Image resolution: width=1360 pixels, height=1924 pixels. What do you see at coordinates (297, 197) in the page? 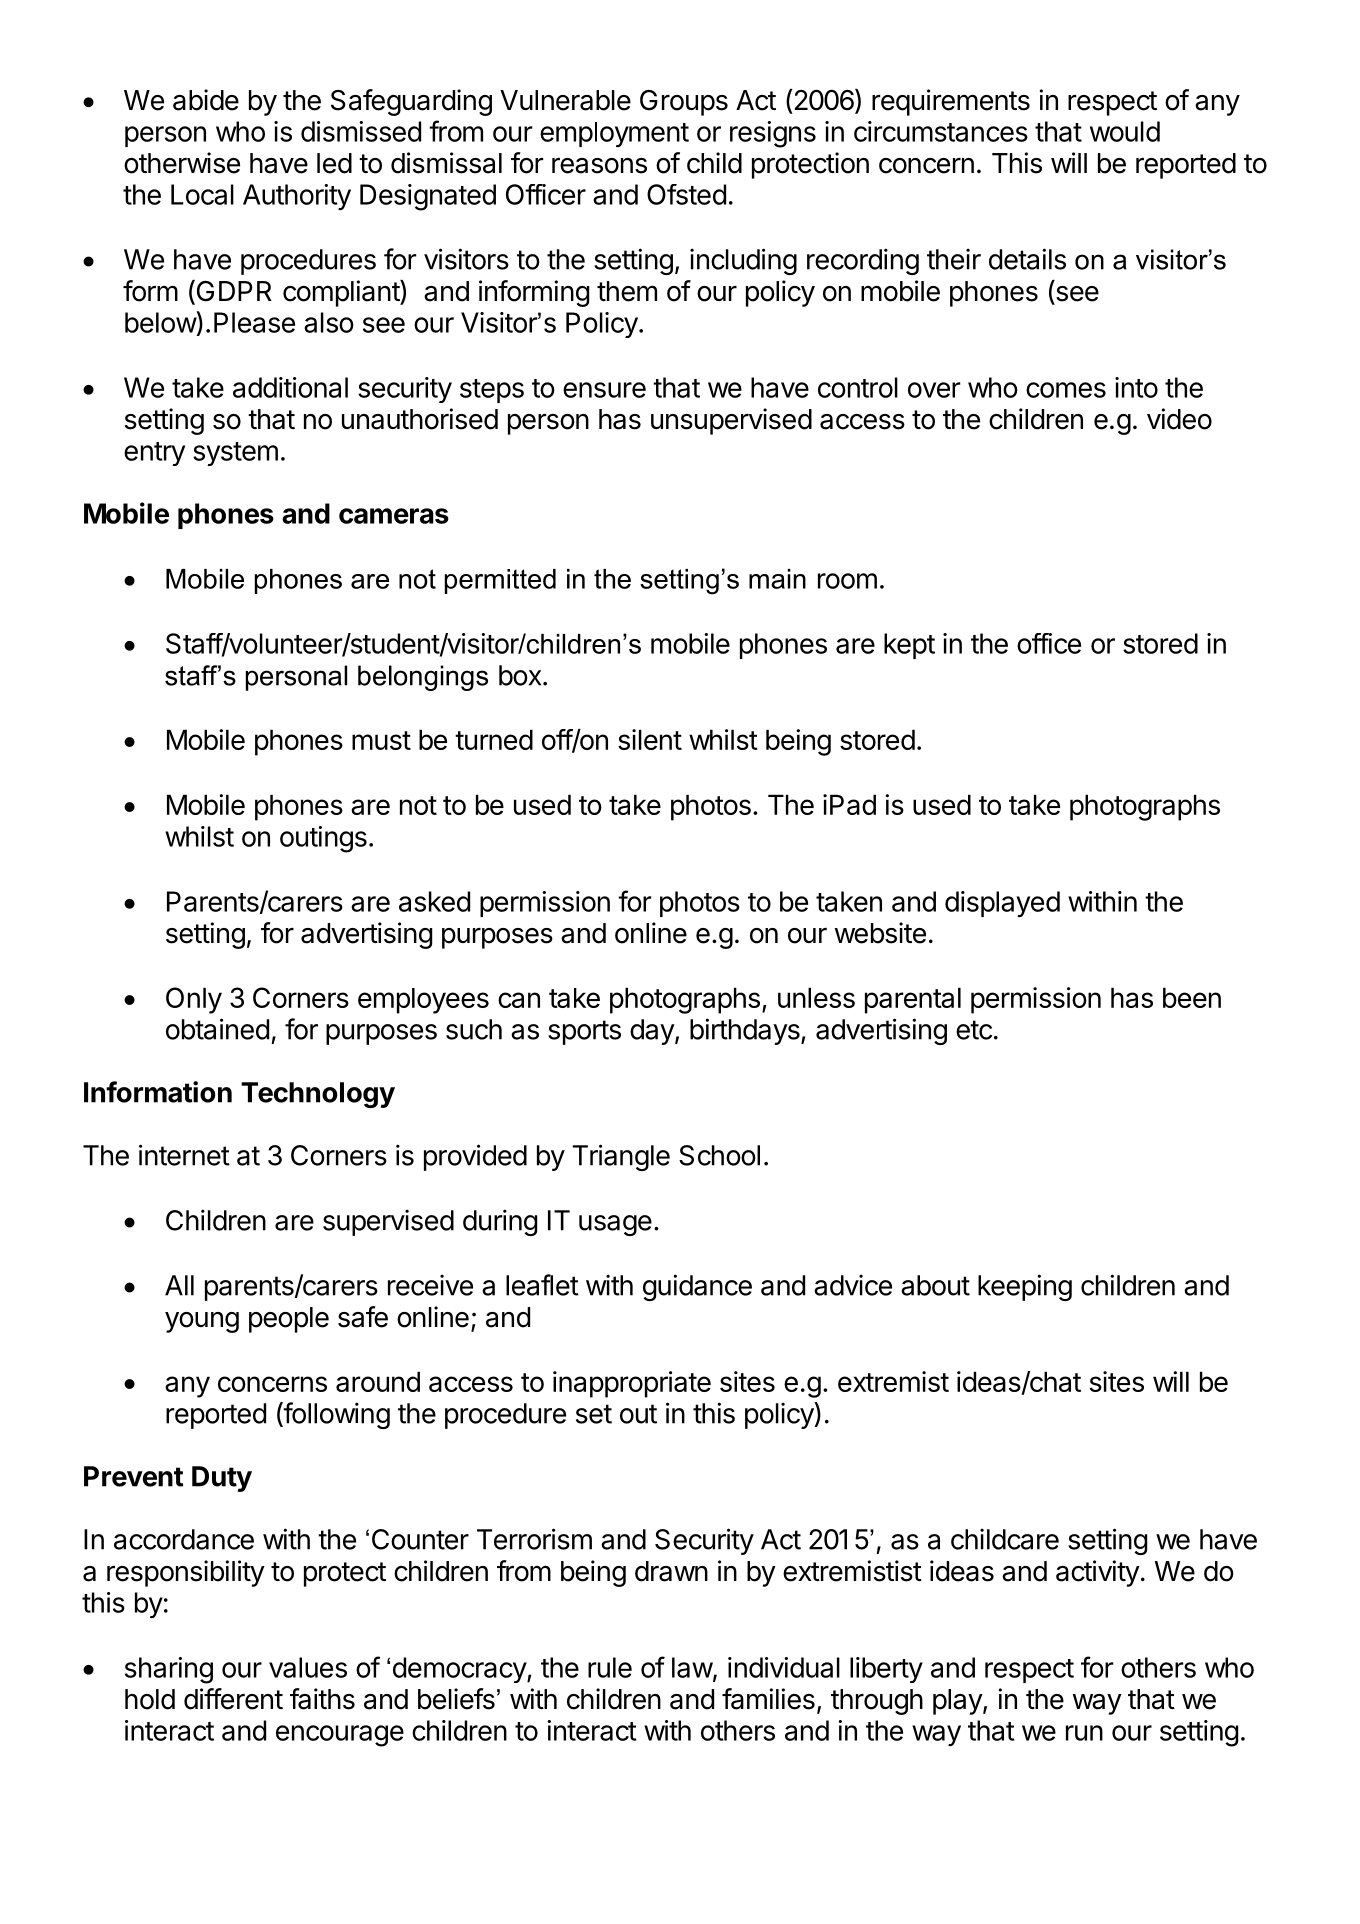
I see `Authority` at bounding box center [297, 197].
